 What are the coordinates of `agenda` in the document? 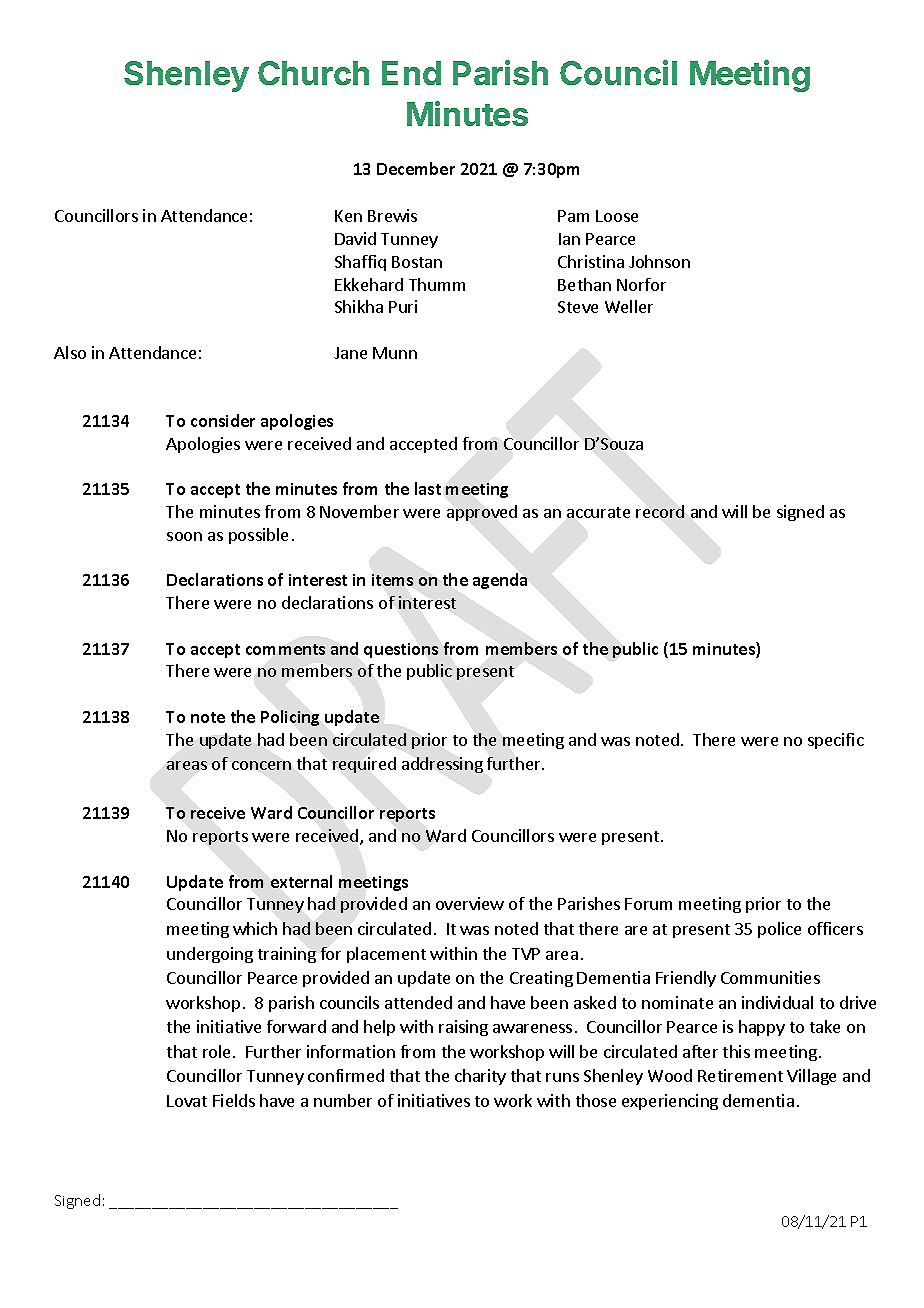 It's located at (500, 581).
